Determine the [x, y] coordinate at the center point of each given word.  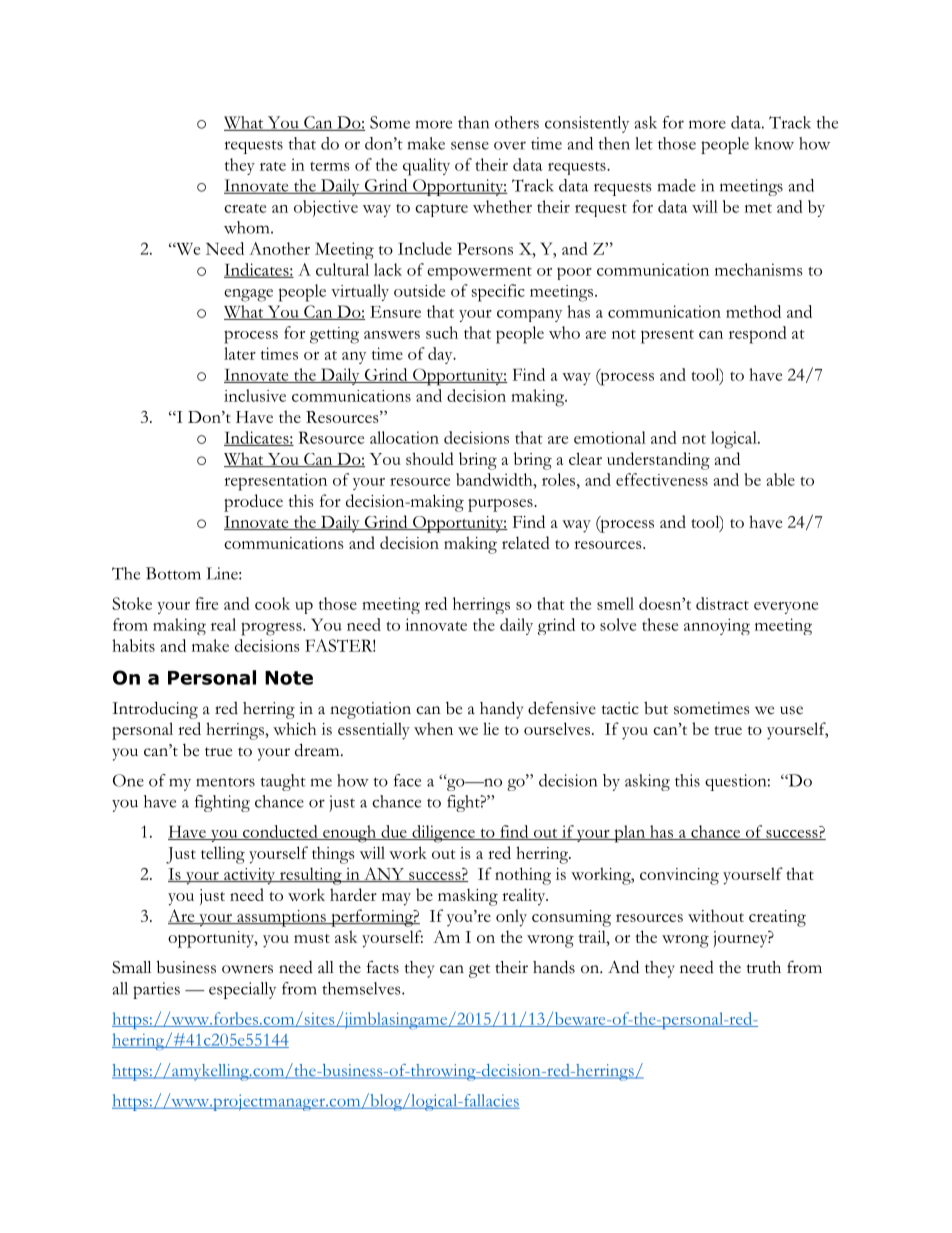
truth [764, 967]
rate [273, 166]
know [774, 143]
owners [247, 969]
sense [470, 145]
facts [383, 967]
